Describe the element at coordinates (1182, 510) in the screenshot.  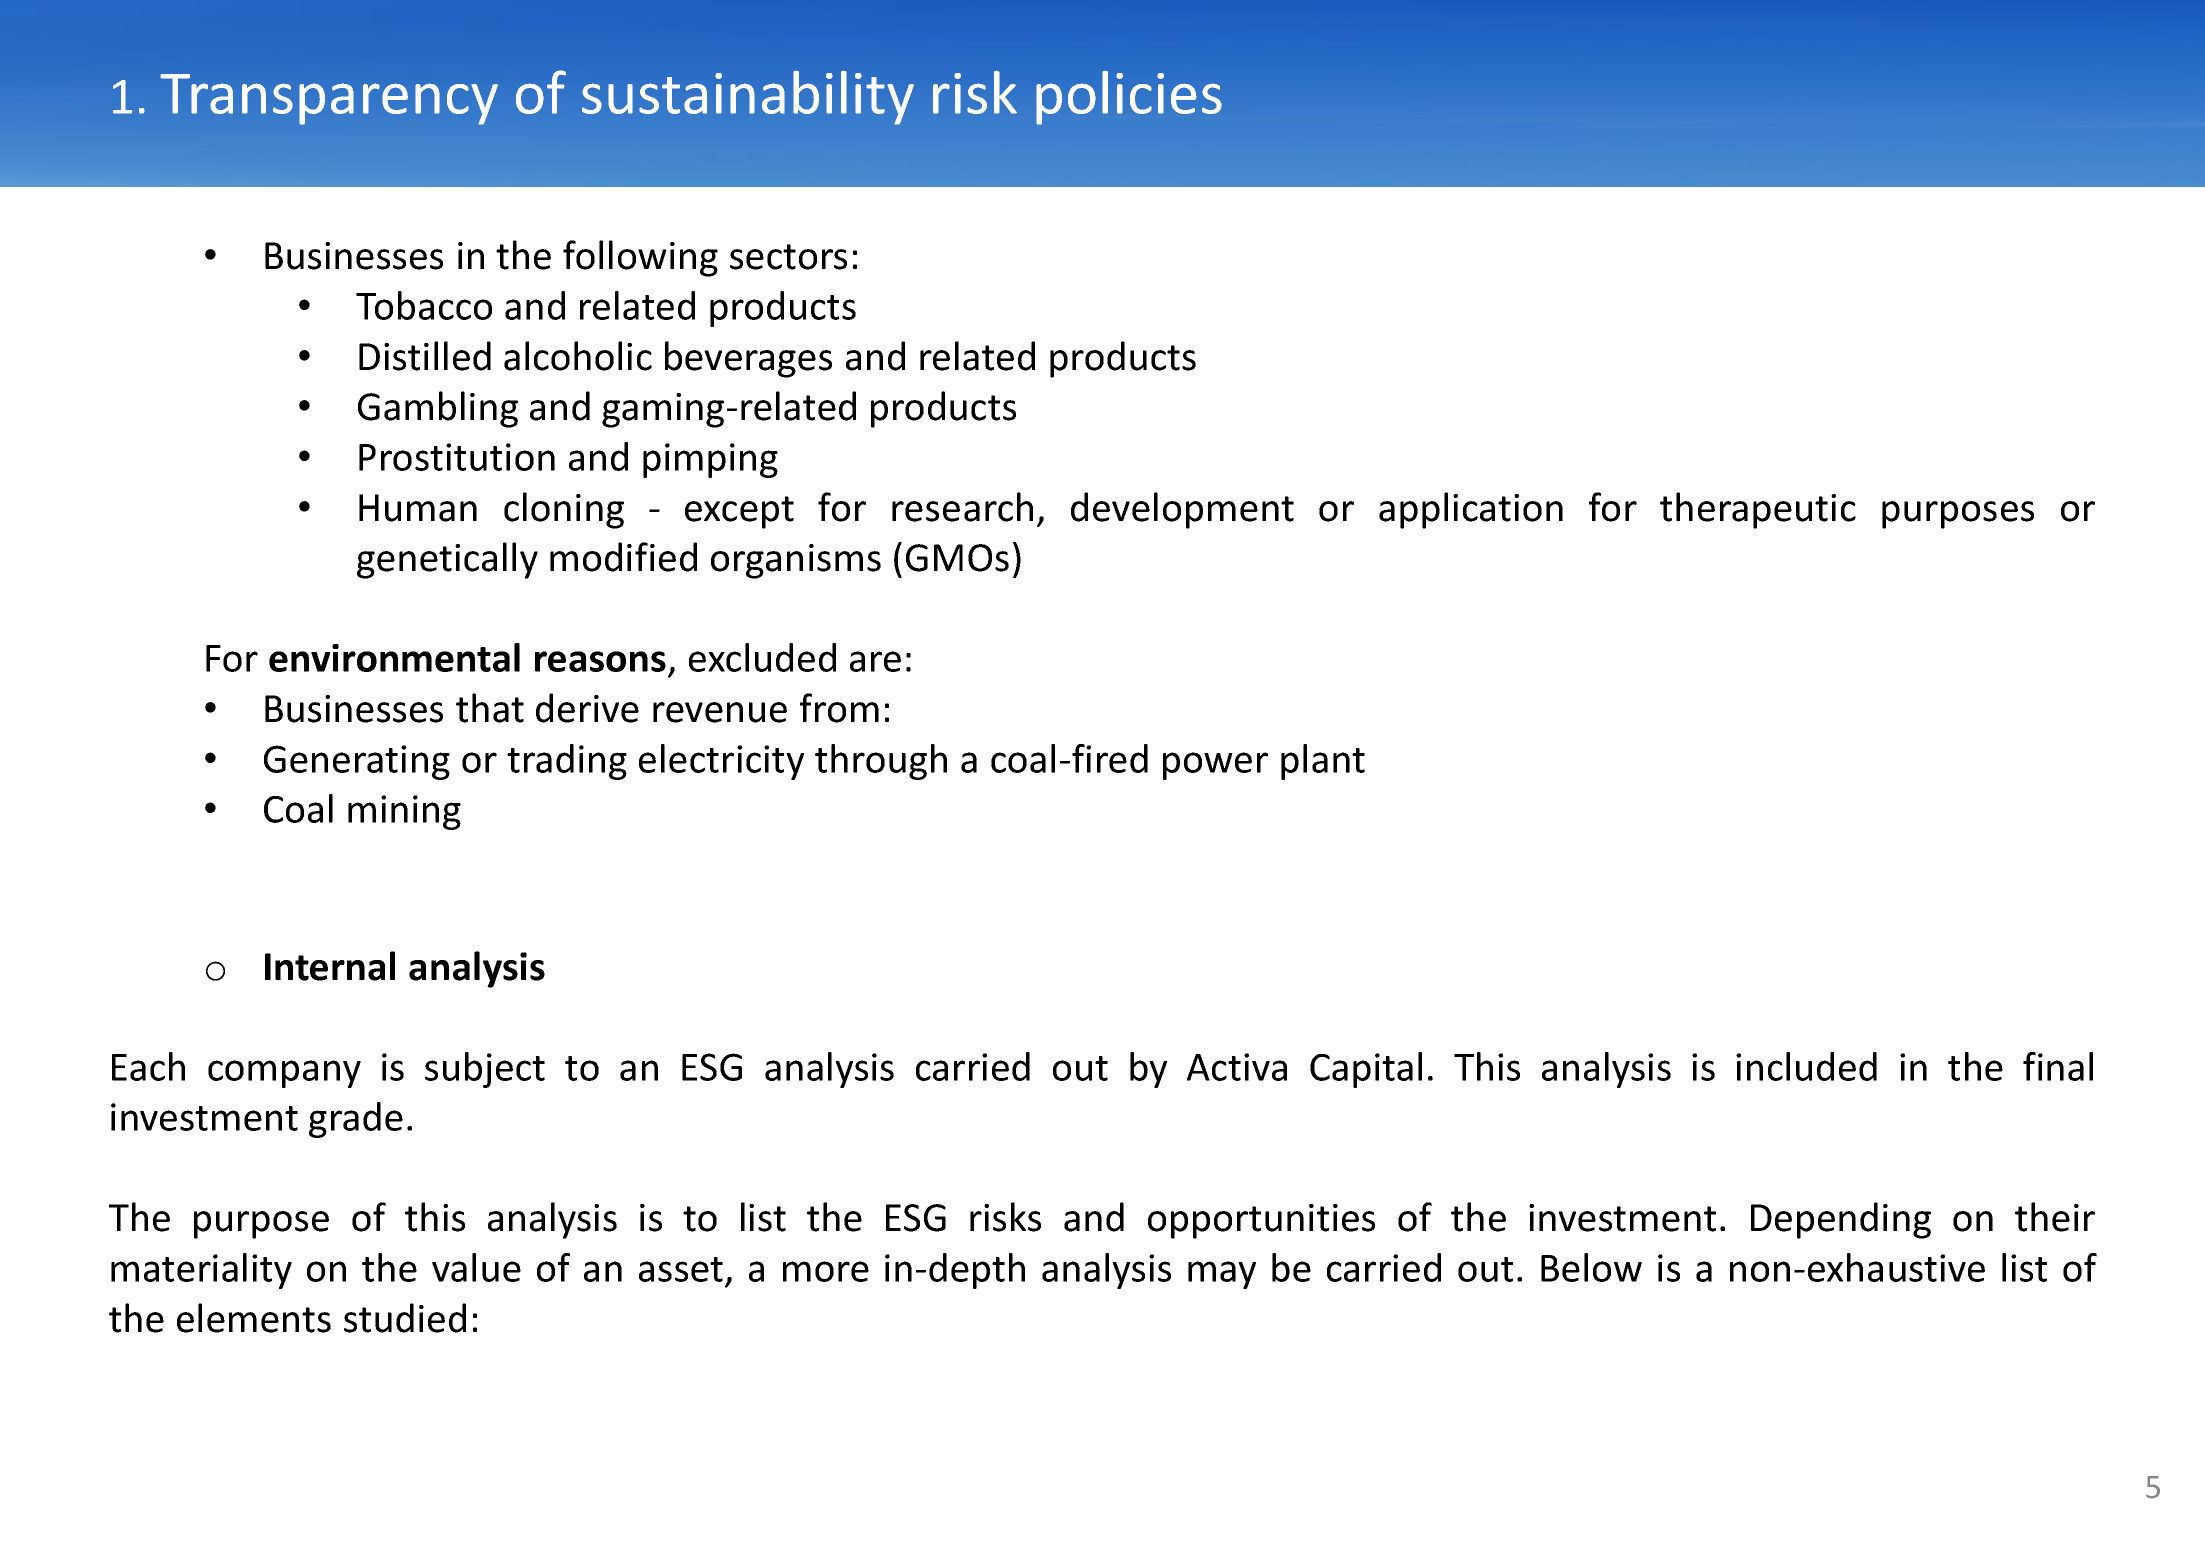
I see `development` at that location.
